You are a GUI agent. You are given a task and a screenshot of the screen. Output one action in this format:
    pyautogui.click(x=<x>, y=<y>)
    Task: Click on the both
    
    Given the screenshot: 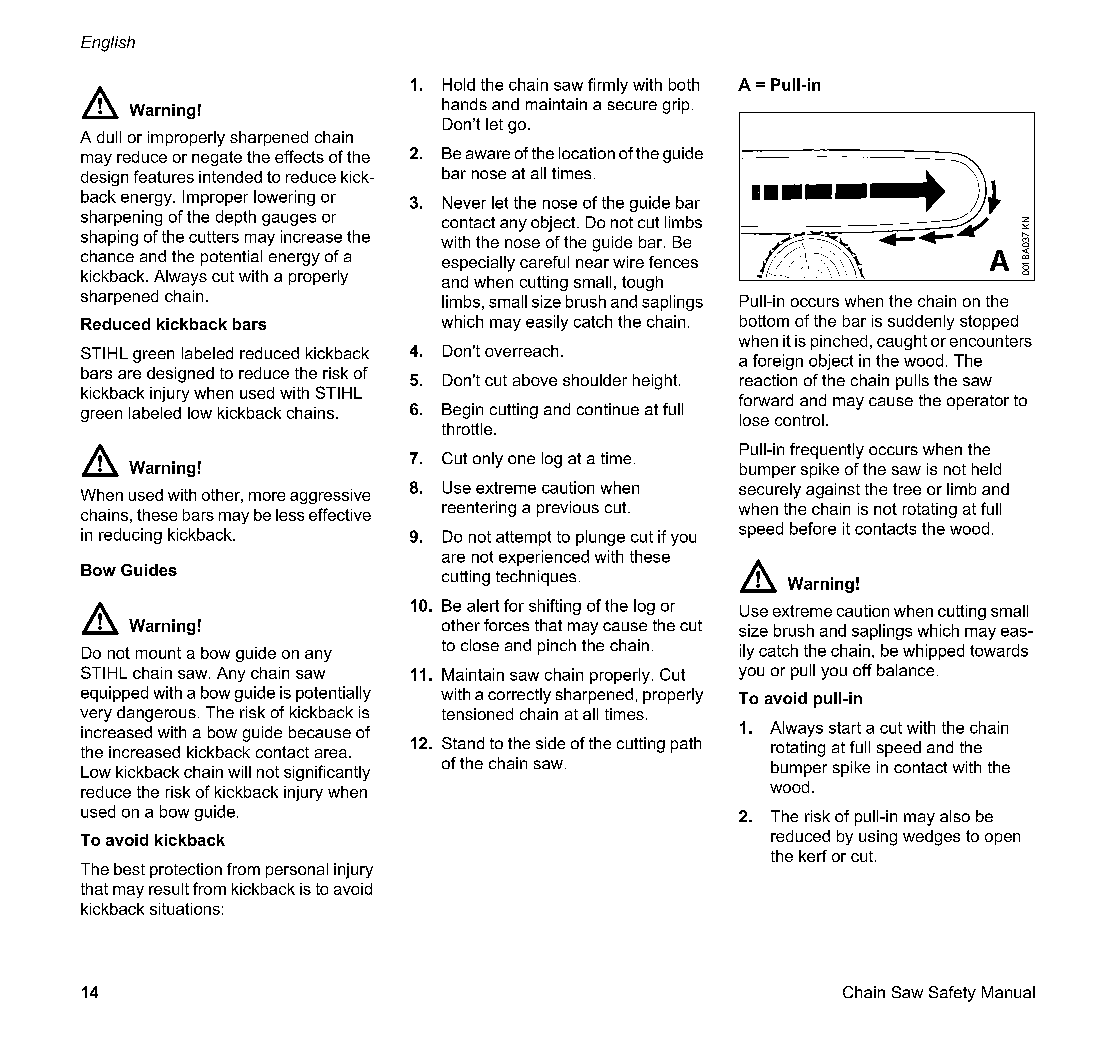 What is the action you would take?
    pyautogui.click(x=684, y=84)
